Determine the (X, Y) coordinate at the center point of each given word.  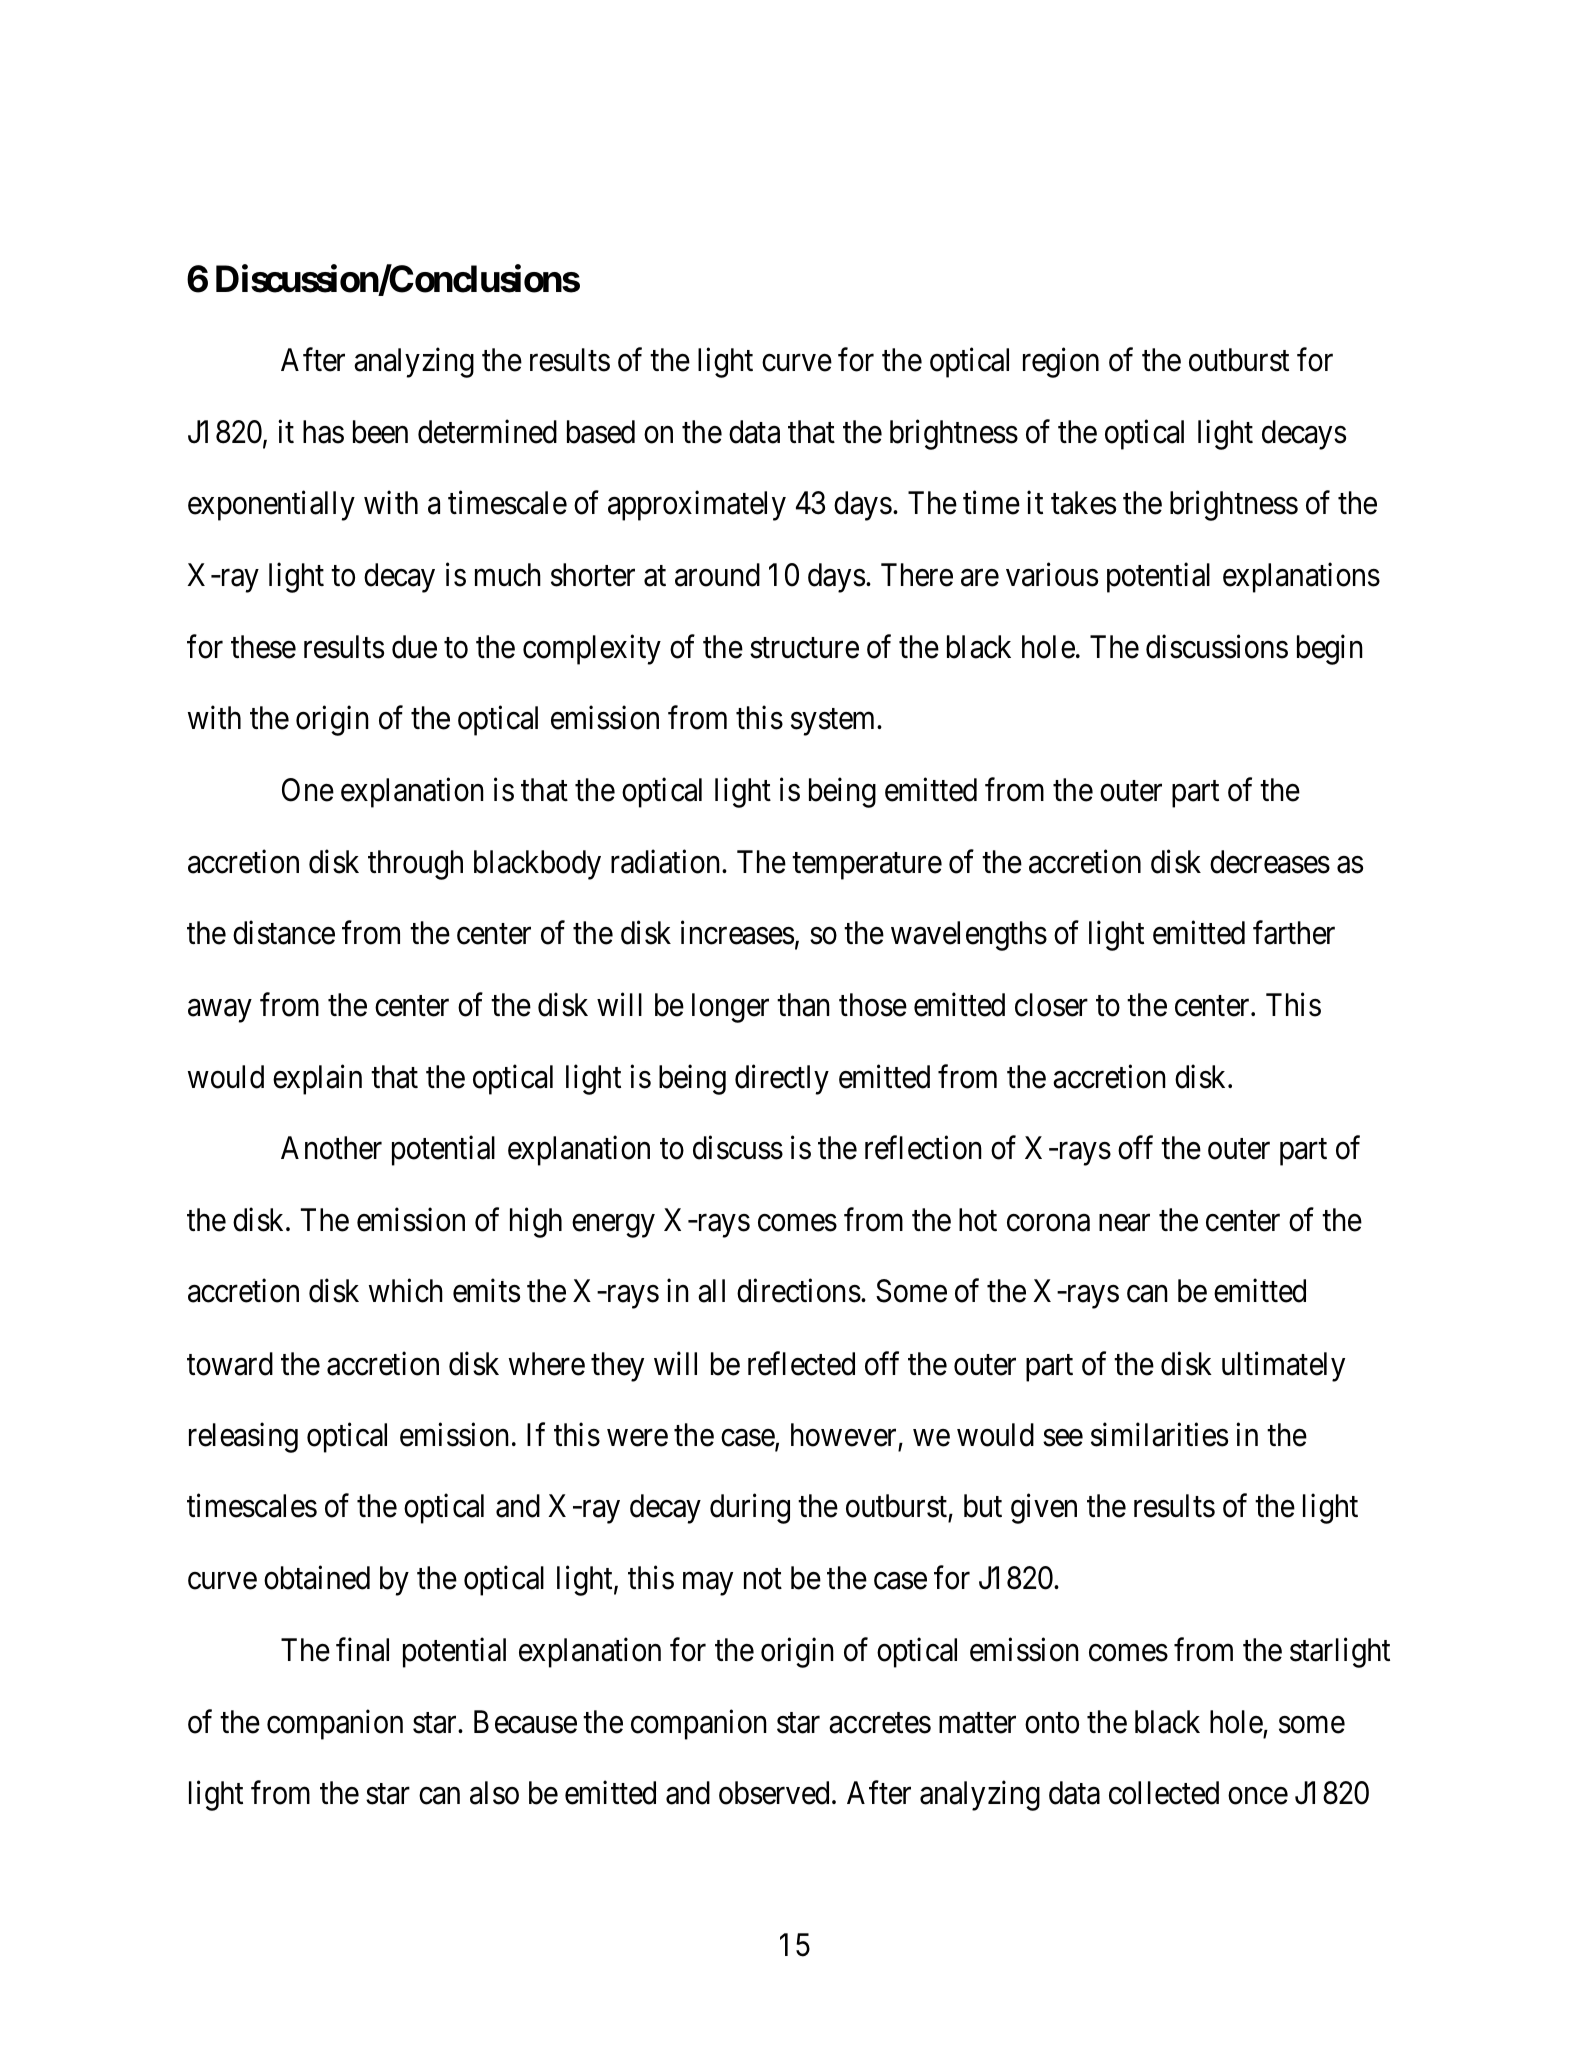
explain (317, 1079)
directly (782, 1079)
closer (1051, 1005)
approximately (697, 506)
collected (1164, 1793)
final (362, 1650)
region (1061, 363)
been (380, 432)
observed (774, 1793)
